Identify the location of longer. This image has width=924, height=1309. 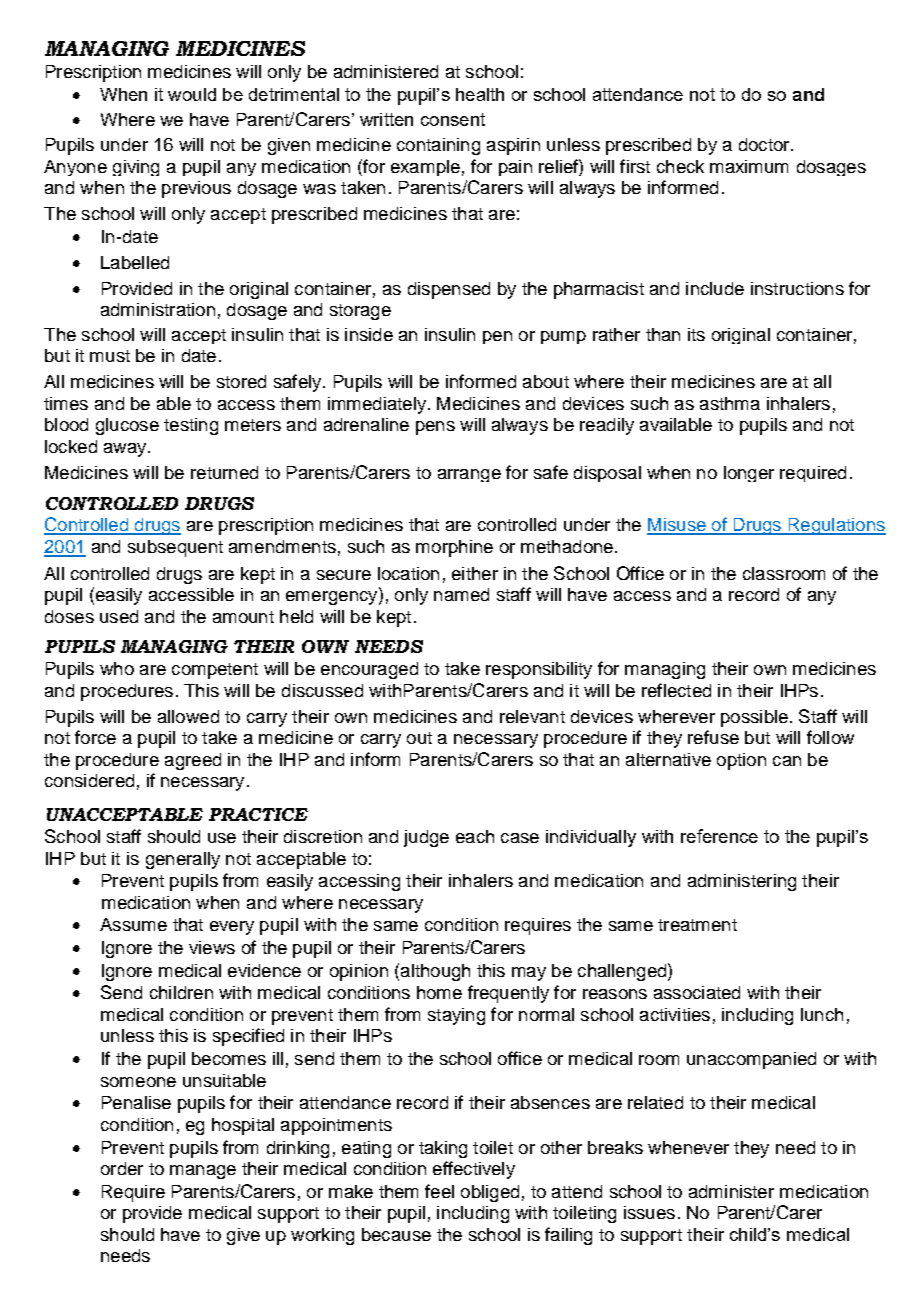
(749, 474).
